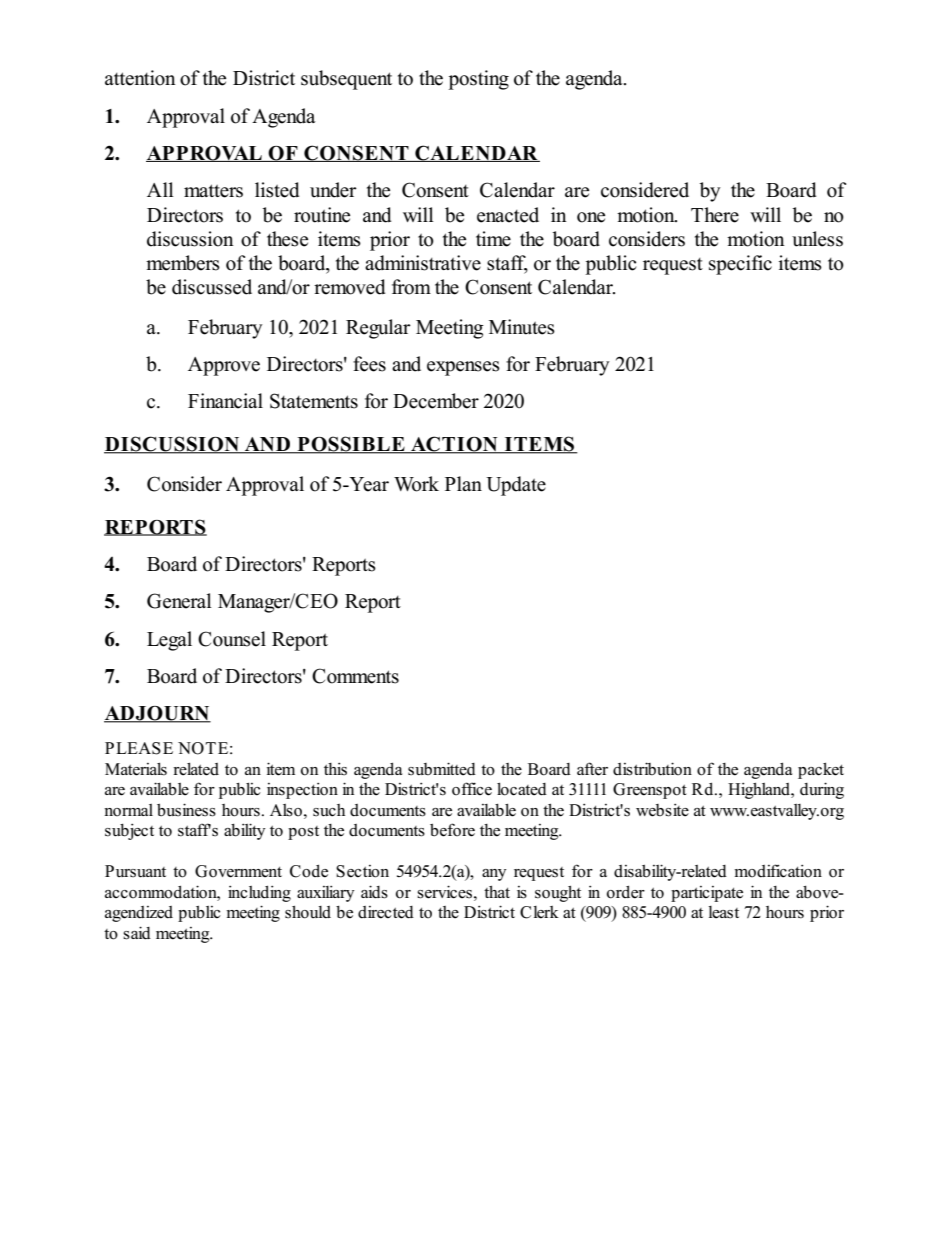 The image size is (952, 1233). What do you see at coordinates (522, 327) in the screenshot?
I see `Minutes` at bounding box center [522, 327].
